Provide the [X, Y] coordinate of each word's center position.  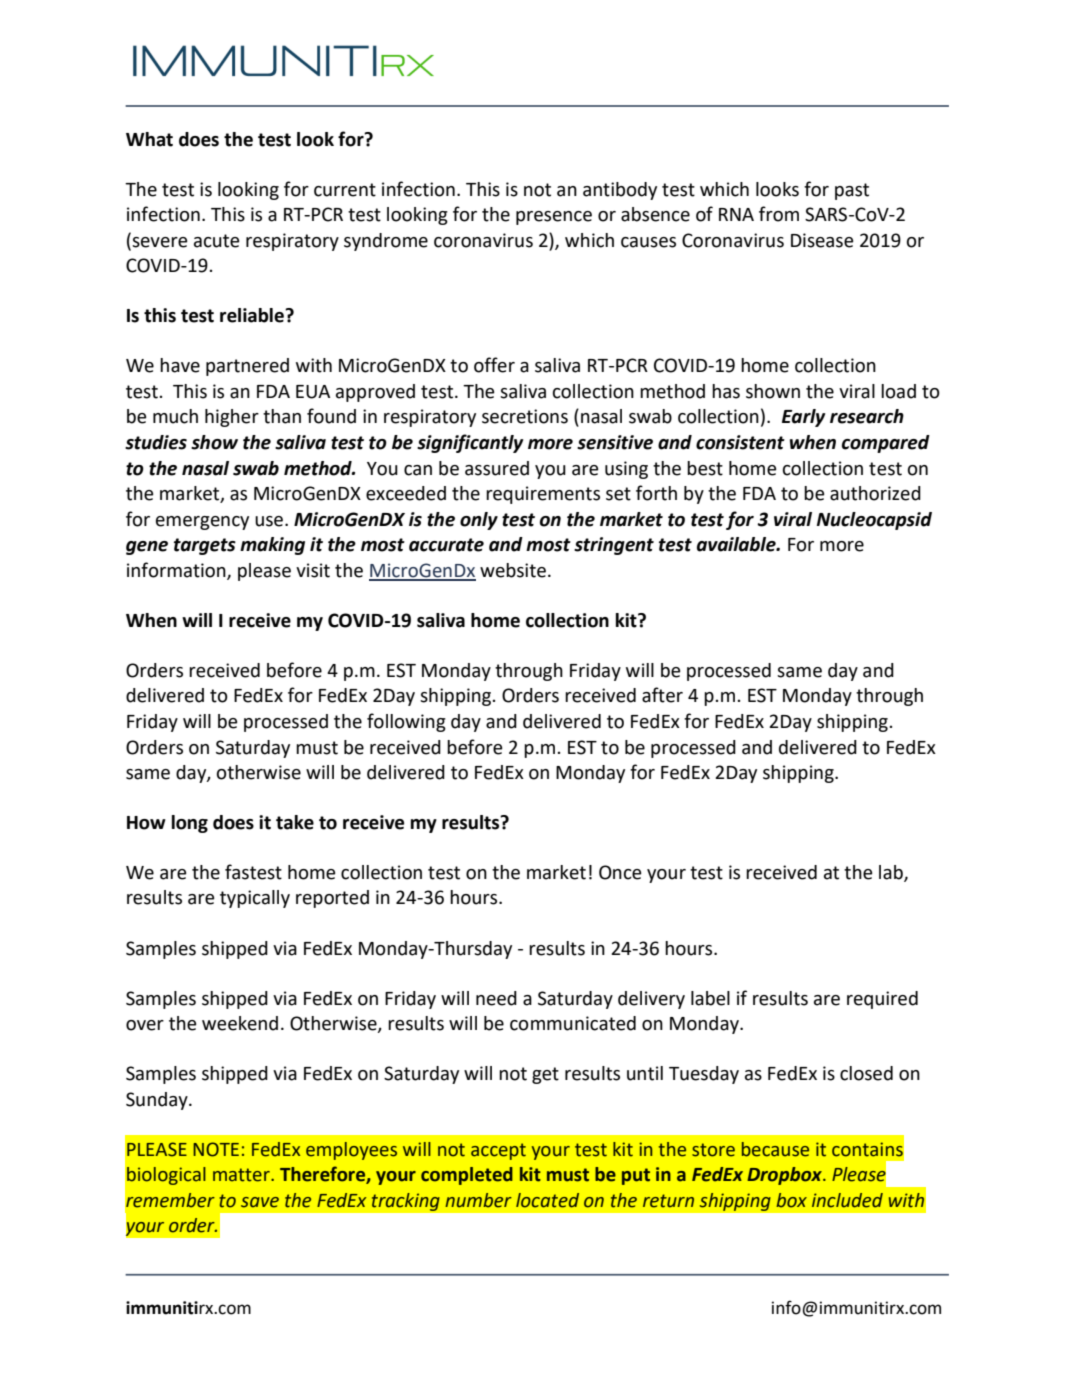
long [190, 824]
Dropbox [785, 1176]
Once [620, 872]
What [149, 139]
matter [242, 1175]
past [852, 191]
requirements [543, 495]
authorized [875, 493]
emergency [202, 523]
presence [554, 218]
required [882, 1000]
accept [498, 1151]
